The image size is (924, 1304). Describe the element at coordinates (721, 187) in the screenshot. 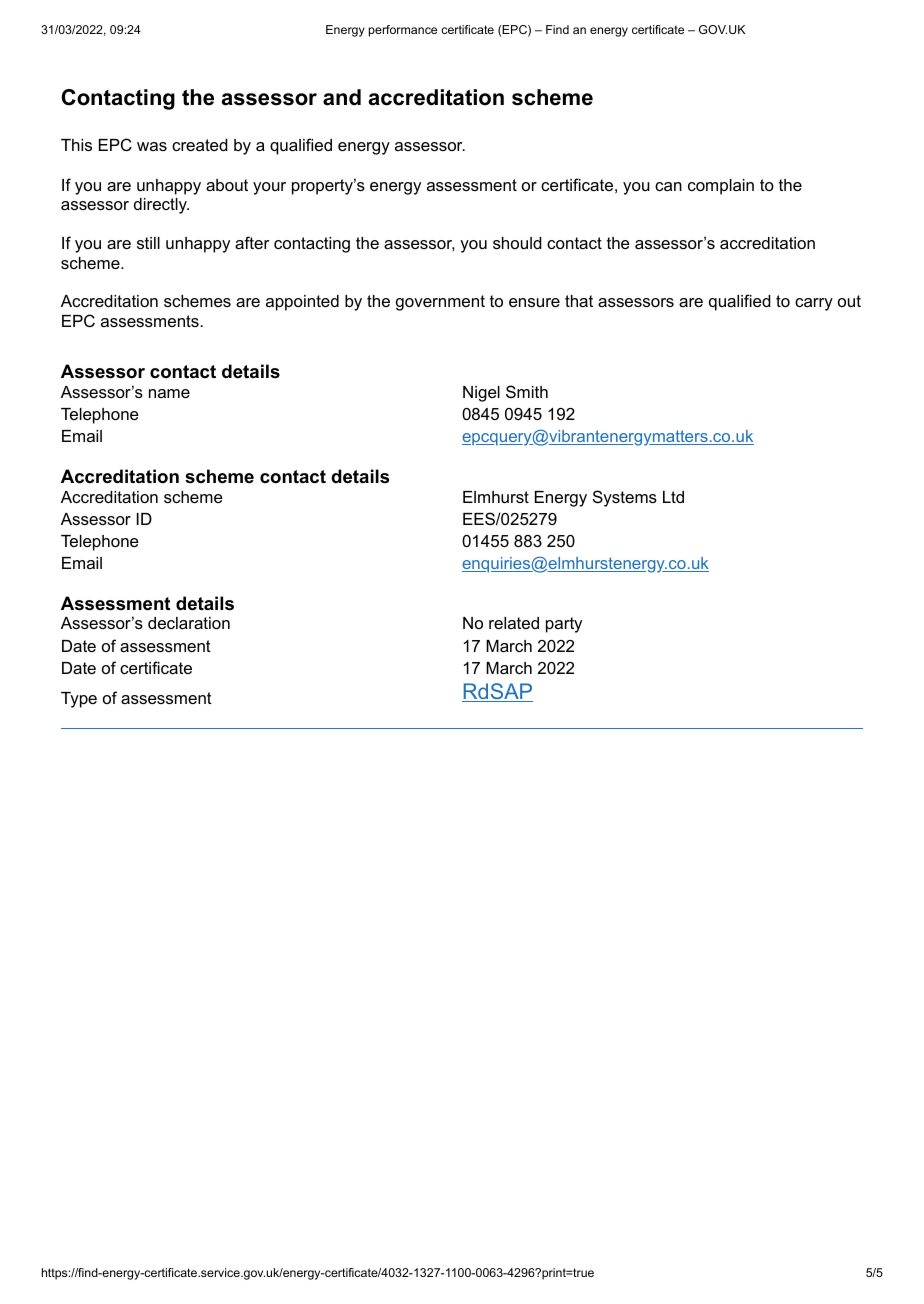

I see `complain` at that location.
